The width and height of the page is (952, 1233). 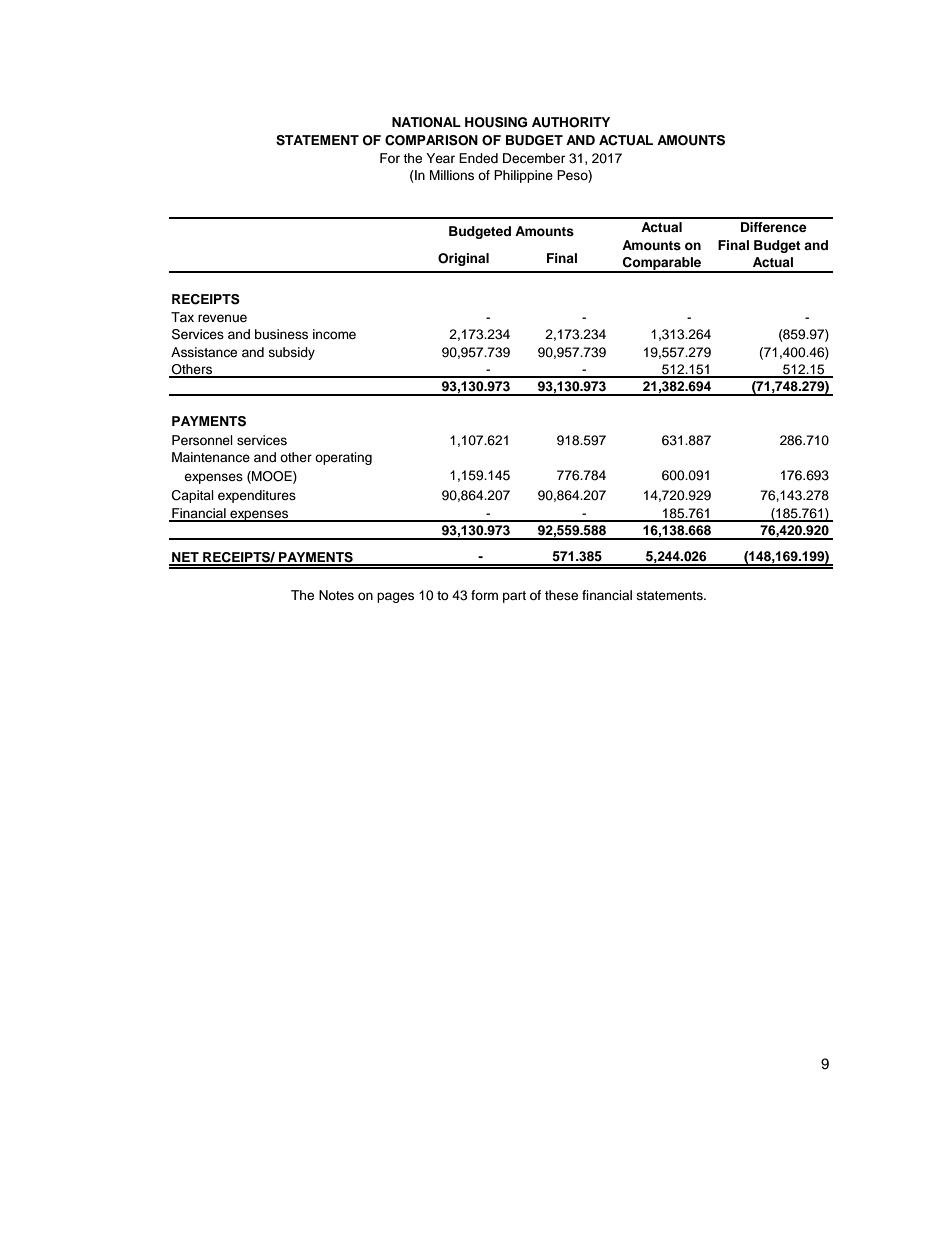 I want to click on Personnel, so click(x=202, y=440).
